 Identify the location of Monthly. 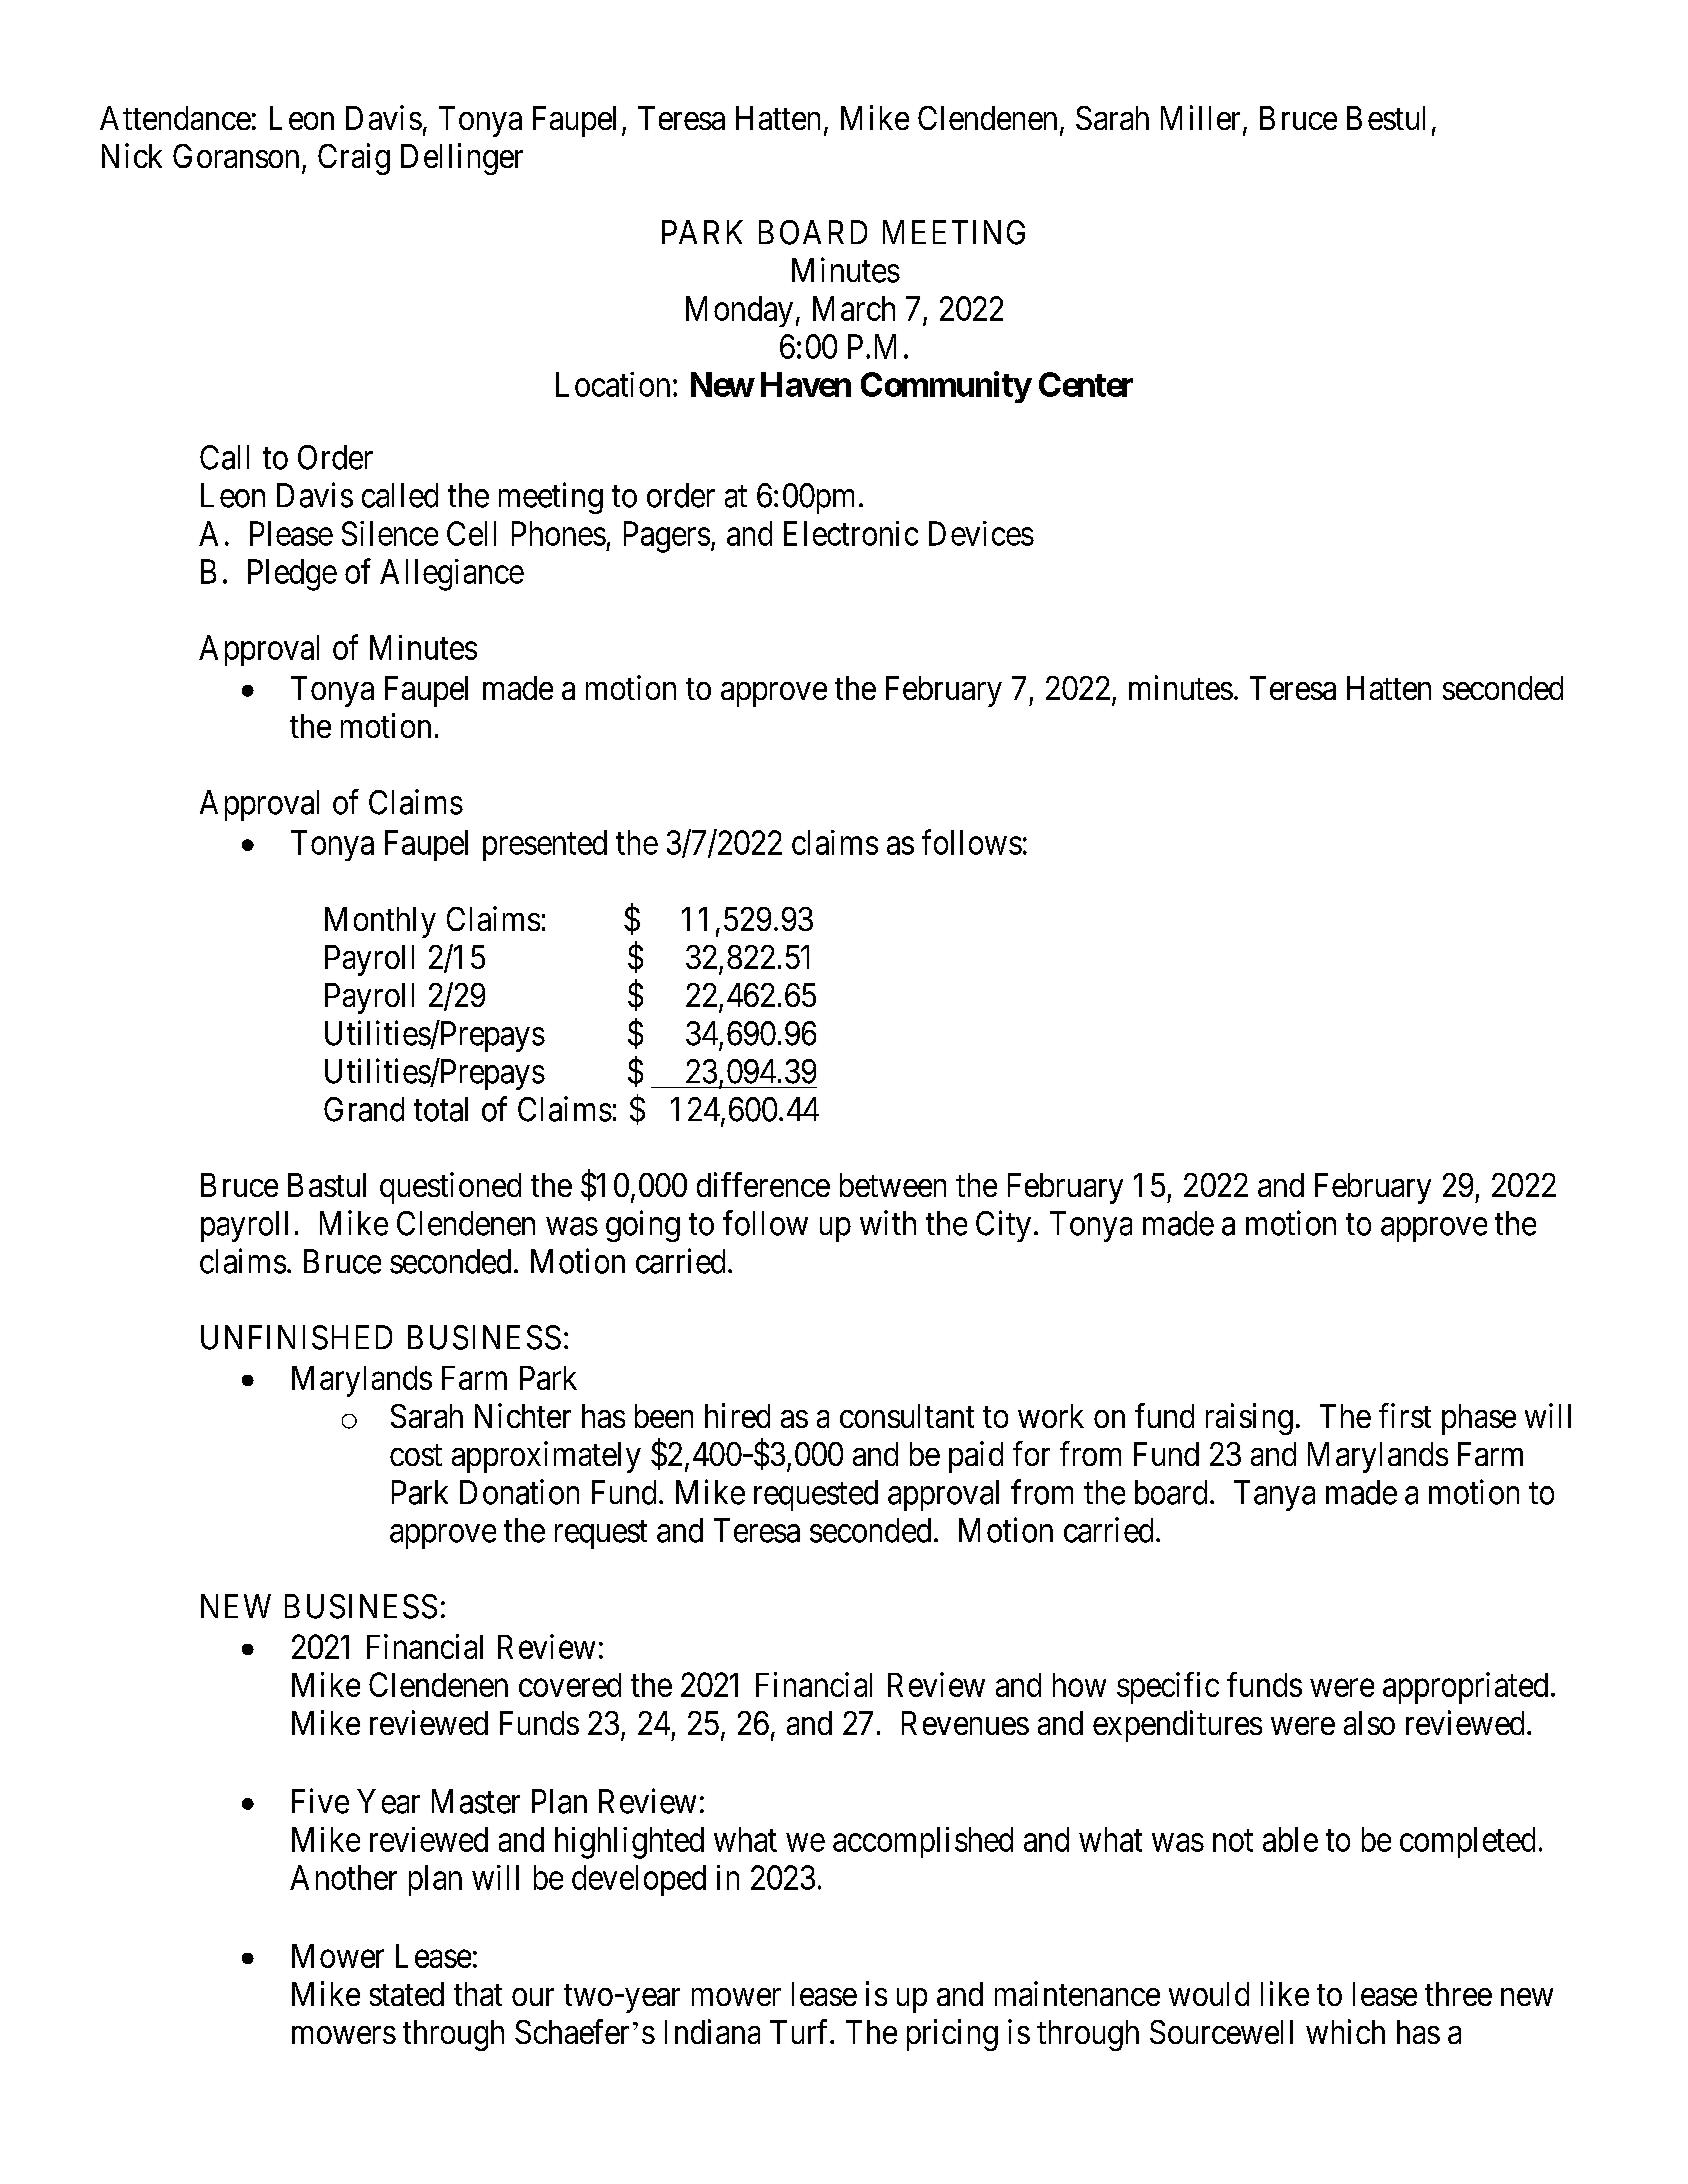
(380, 922).
